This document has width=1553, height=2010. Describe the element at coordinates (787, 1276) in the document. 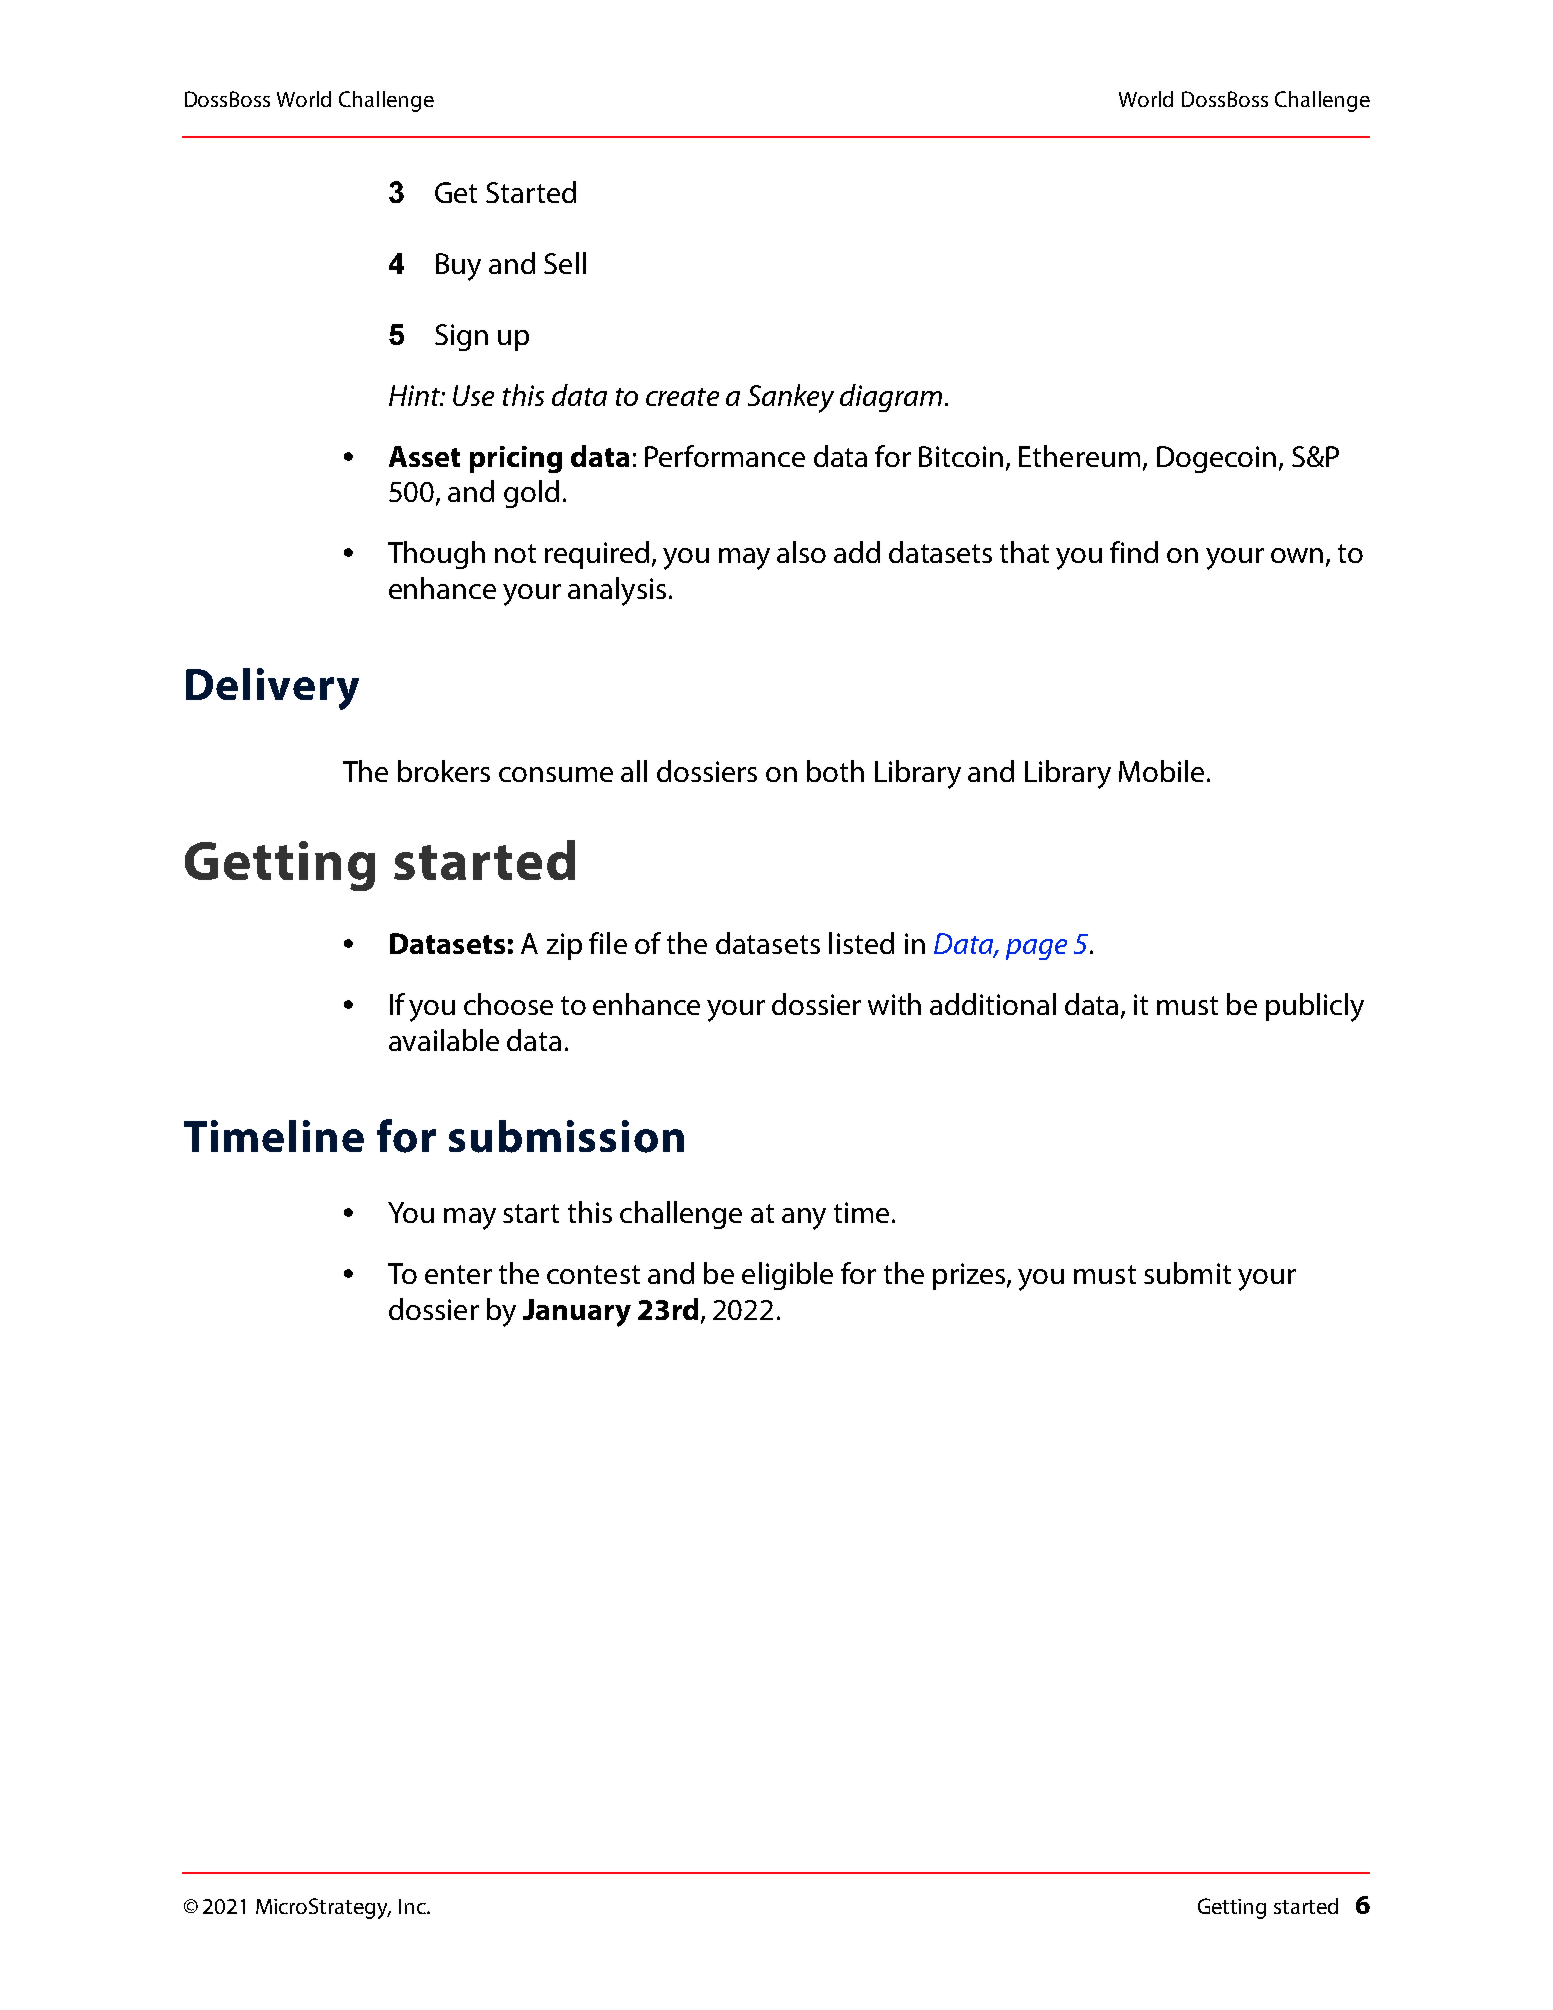

I see `eligible` at that location.
